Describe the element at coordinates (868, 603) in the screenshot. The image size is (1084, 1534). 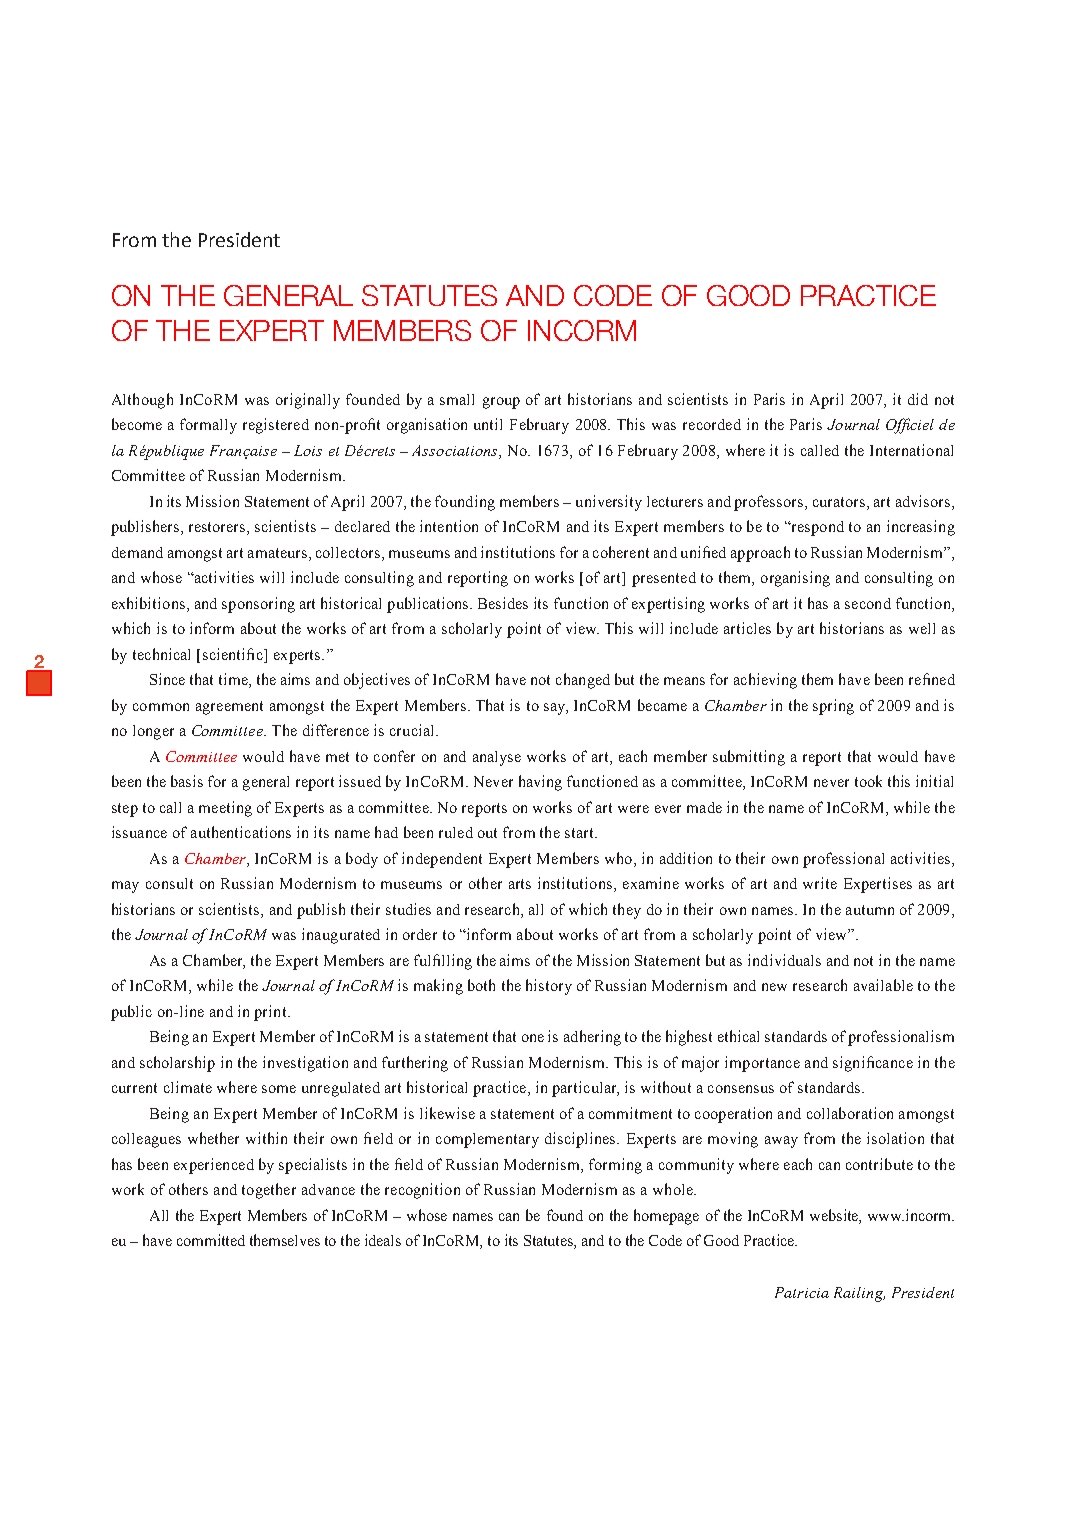
I see `second` at that location.
